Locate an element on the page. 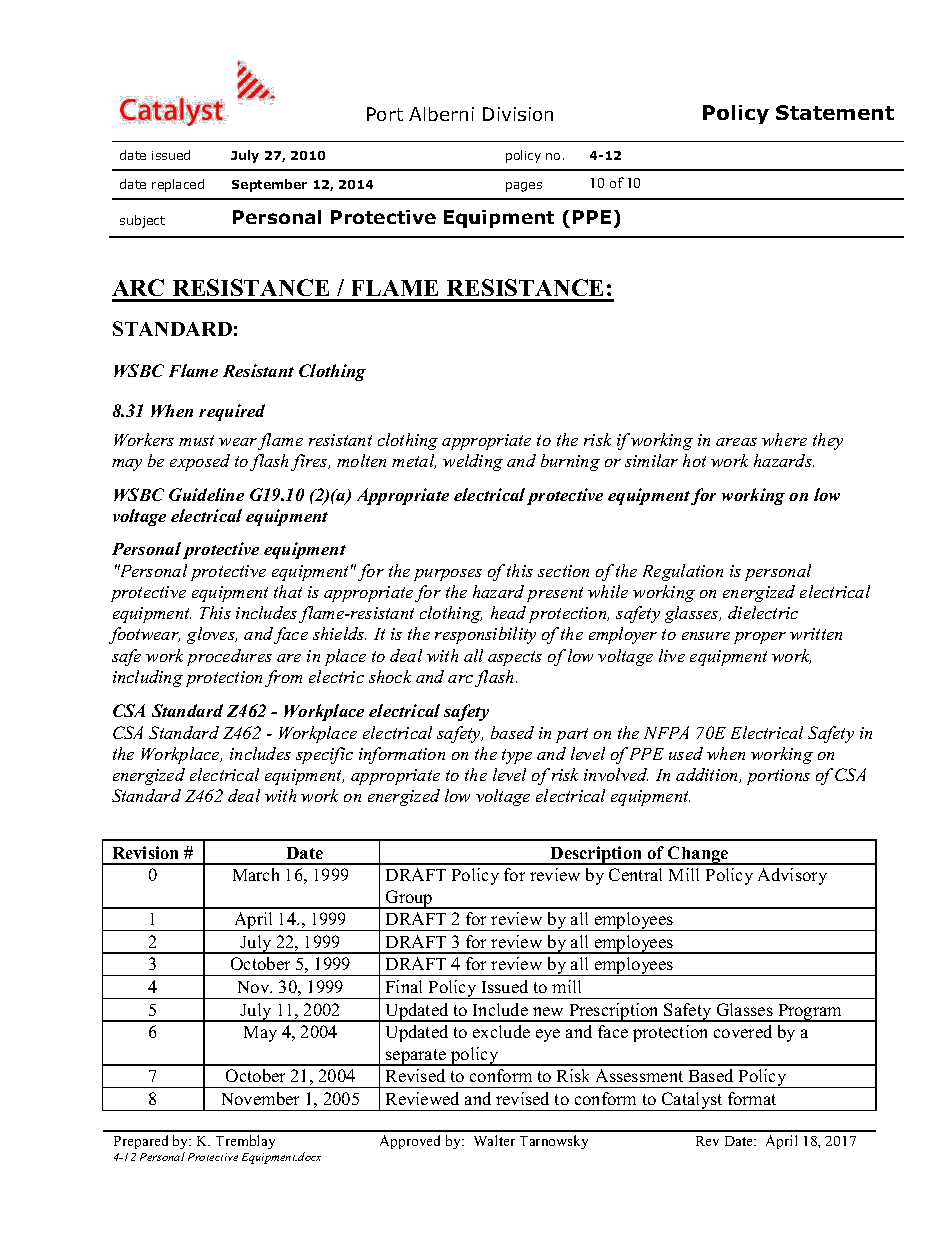 Image resolution: width=952 pixels, height=1233 pixels. September is located at coordinates (269, 185).
